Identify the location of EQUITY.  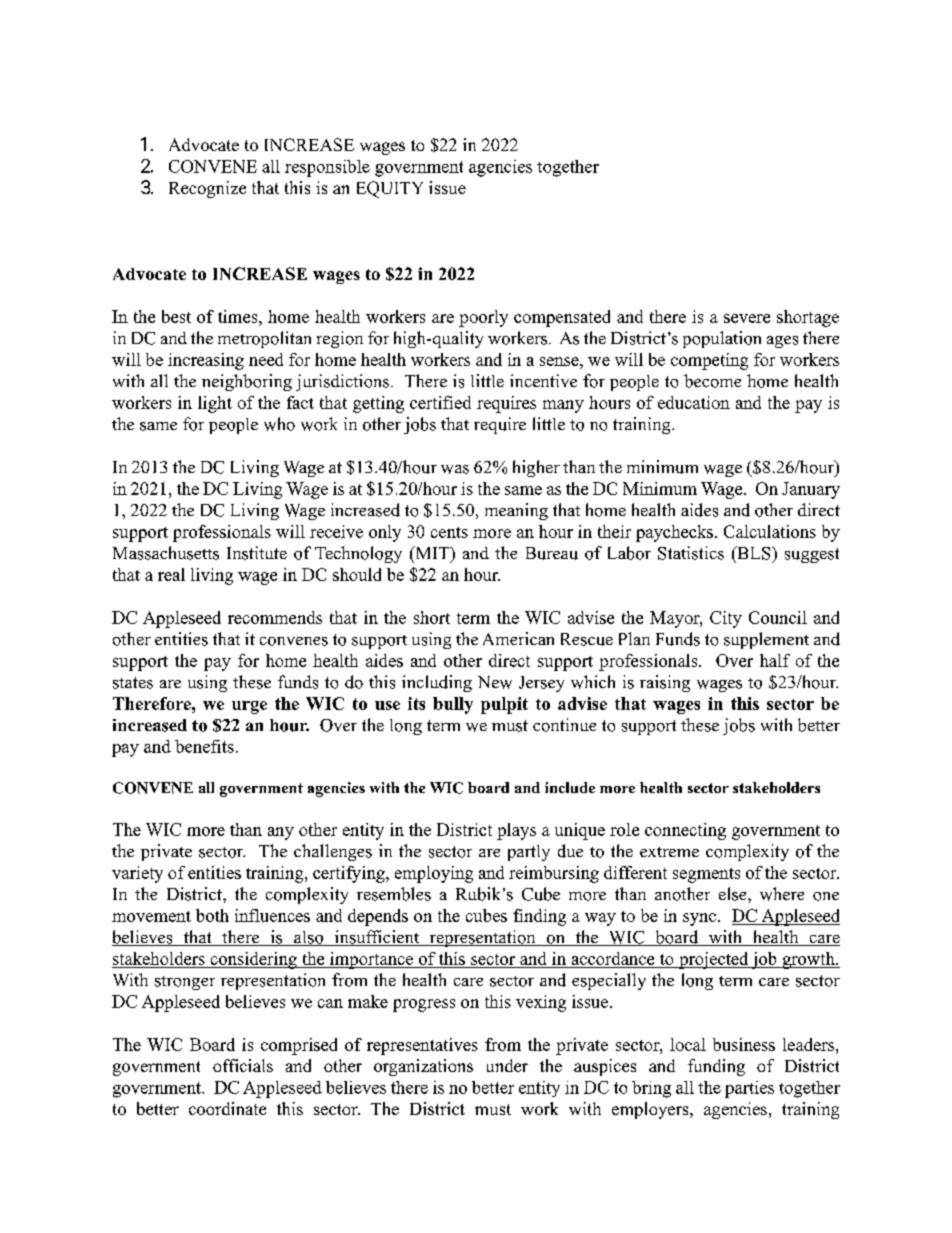
(390, 189).
